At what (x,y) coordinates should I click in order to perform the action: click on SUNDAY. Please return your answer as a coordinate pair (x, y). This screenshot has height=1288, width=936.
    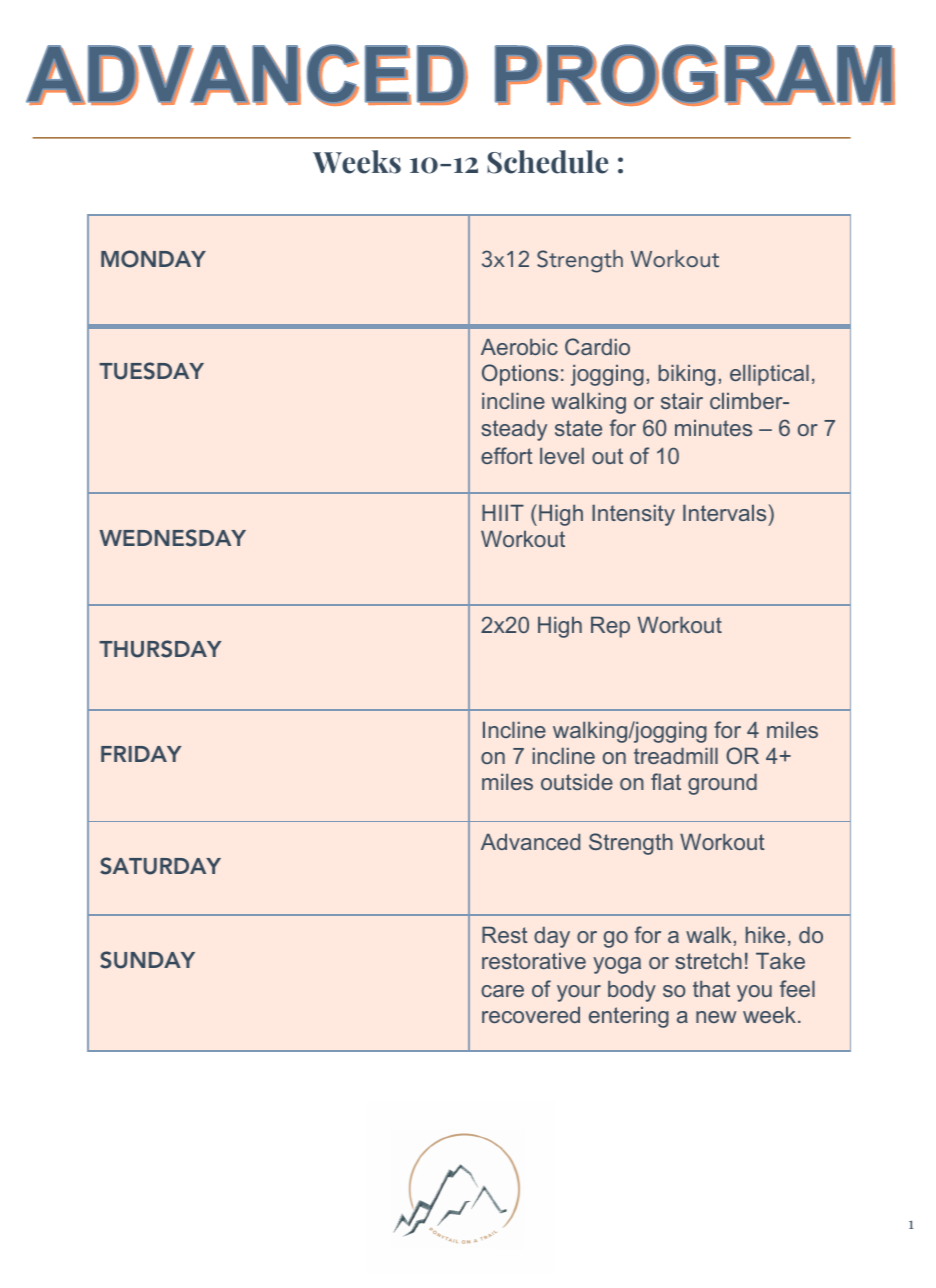
    Looking at the image, I should click on (147, 960).
